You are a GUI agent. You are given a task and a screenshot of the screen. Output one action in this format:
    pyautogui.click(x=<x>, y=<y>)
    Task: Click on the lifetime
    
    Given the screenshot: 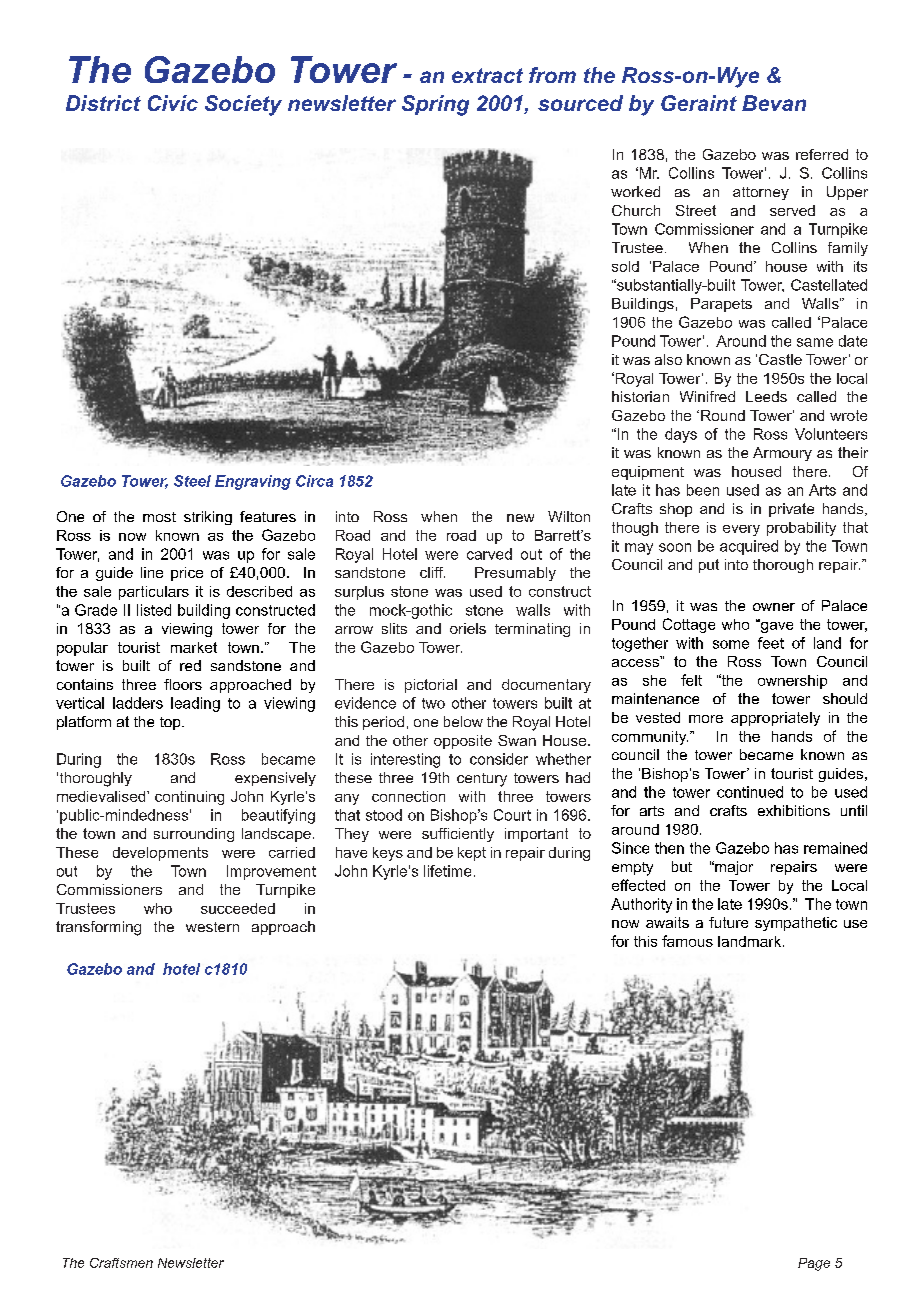 What is the action you would take?
    pyautogui.click(x=447, y=871)
